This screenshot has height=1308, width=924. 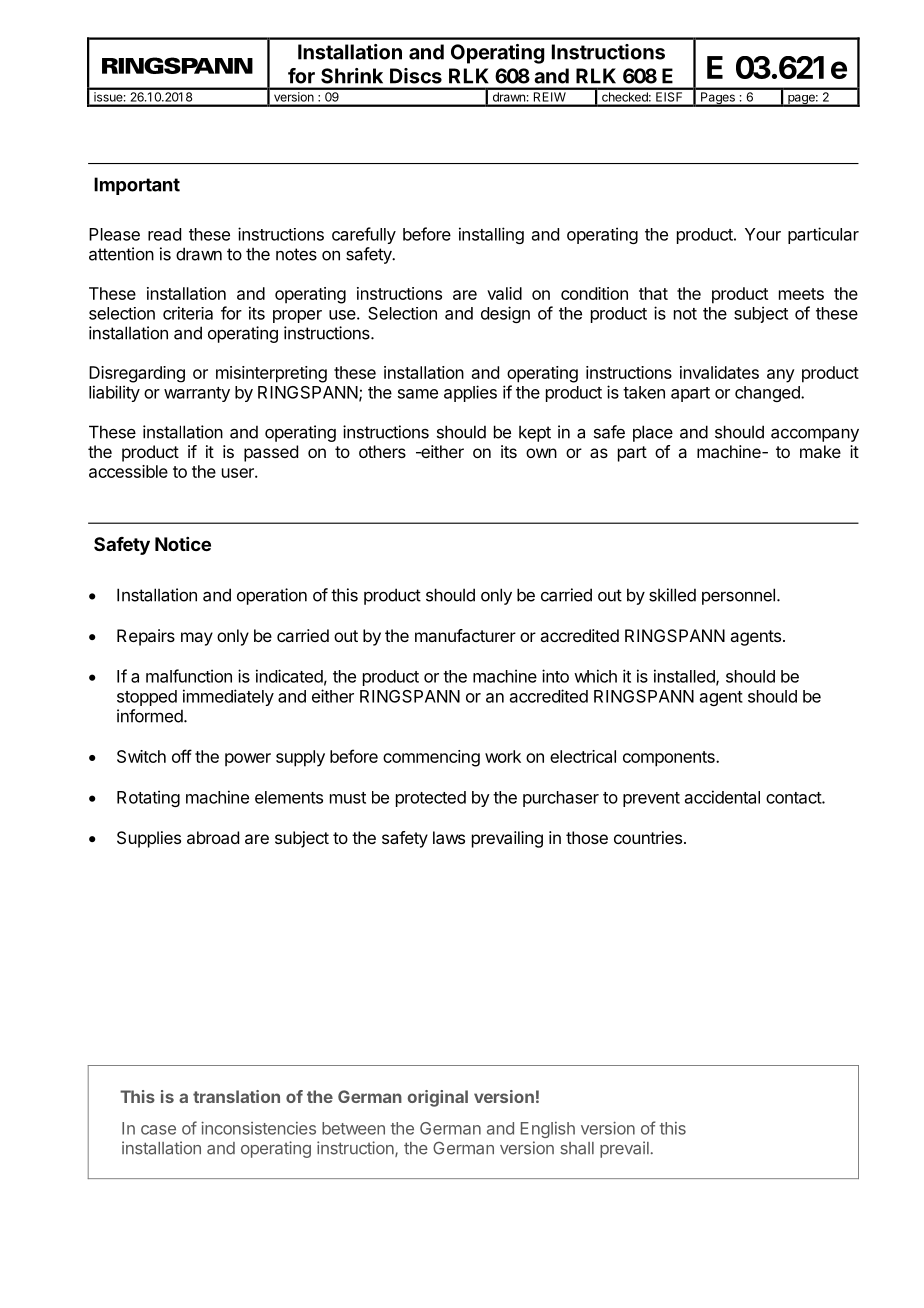 I want to click on case, so click(x=158, y=1130).
